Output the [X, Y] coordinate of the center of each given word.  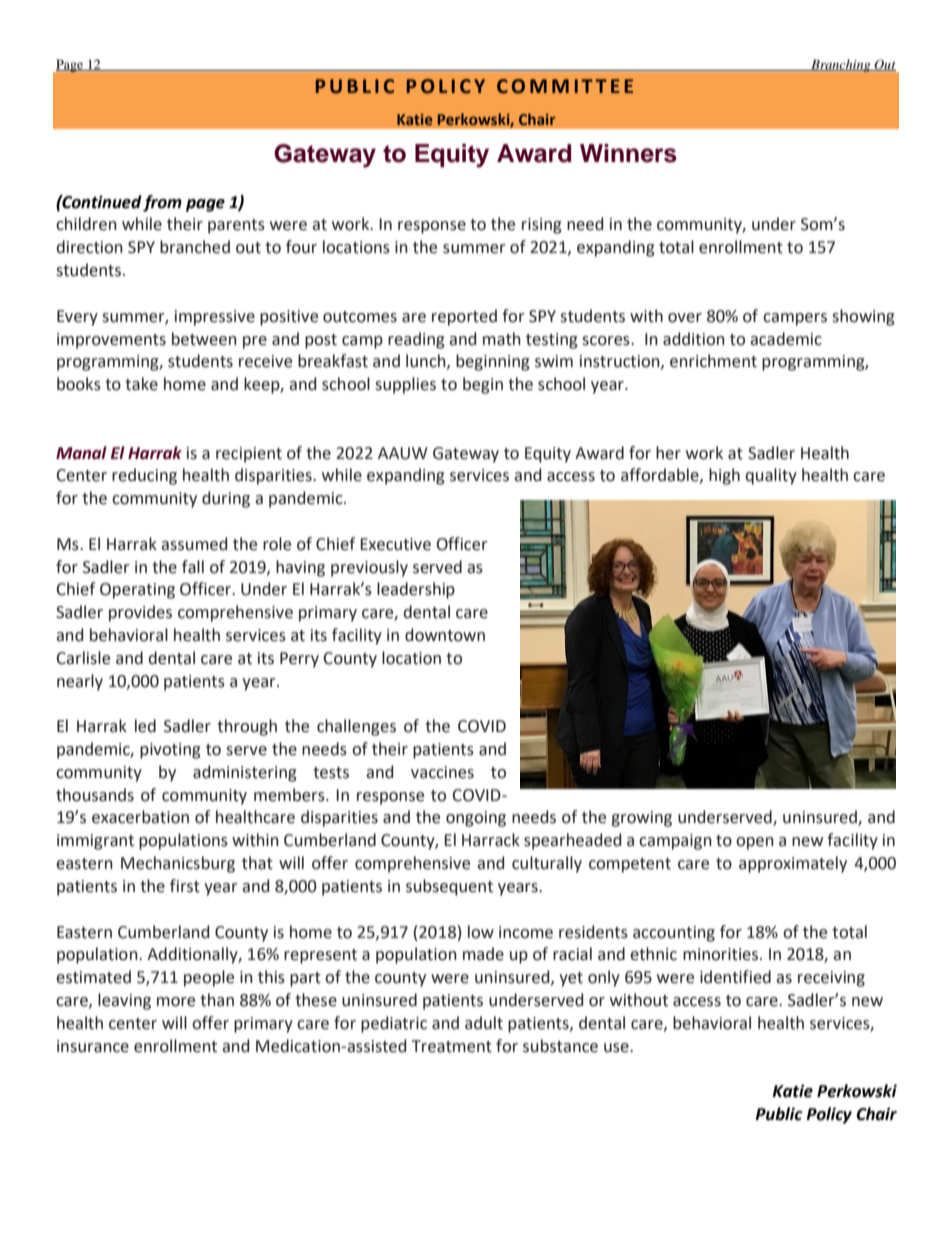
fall [193, 567]
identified [735, 977]
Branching [841, 65]
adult [484, 1023]
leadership [416, 590]
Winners [628, 153]
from [162, 203]
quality [771, 476]
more [176, 1002]
